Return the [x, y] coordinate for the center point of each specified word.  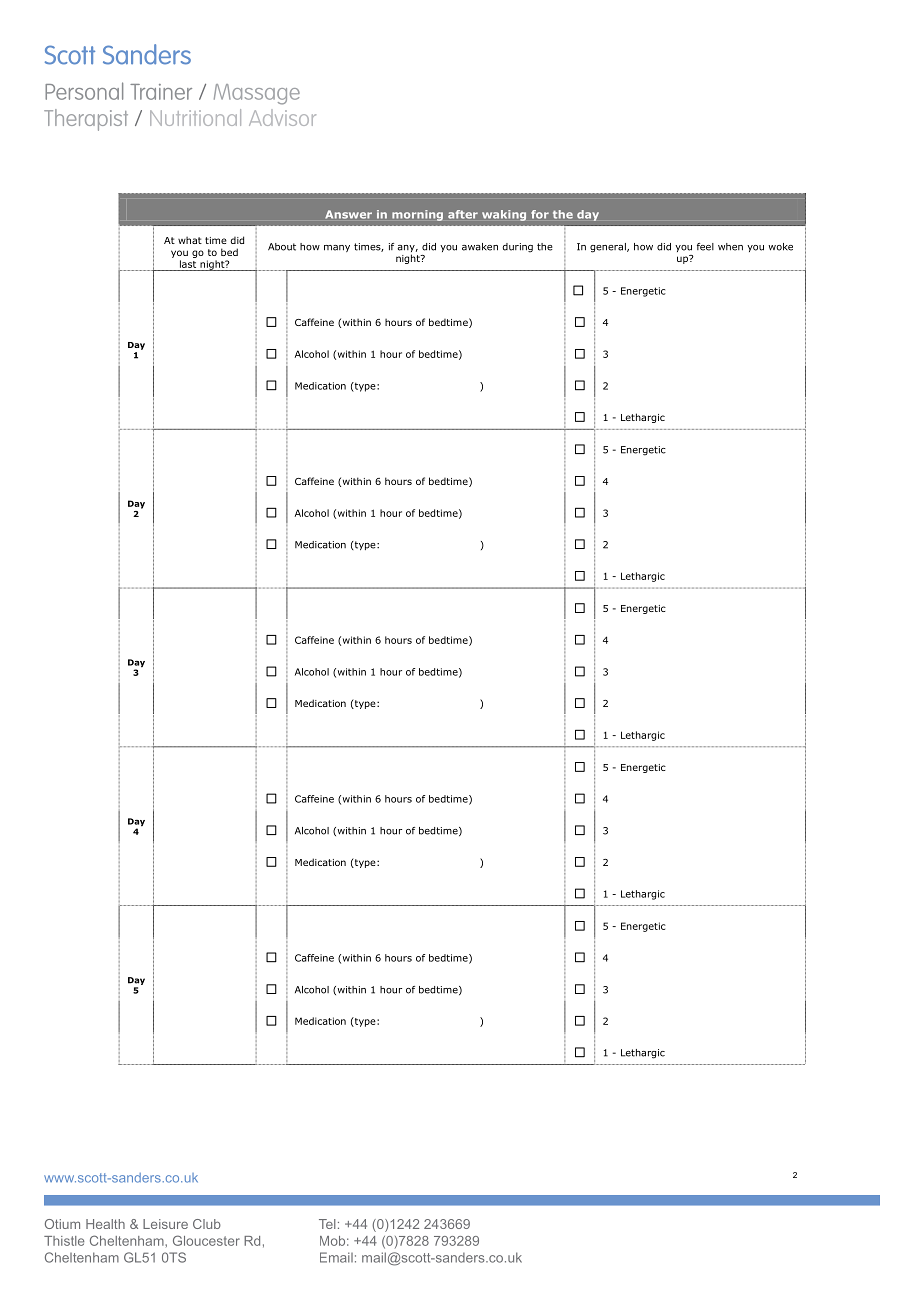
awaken [480, 247]
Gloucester [206, 1240]
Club [207, 1224]
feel [705, 247]
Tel [327, 1224]
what [190, 240]
